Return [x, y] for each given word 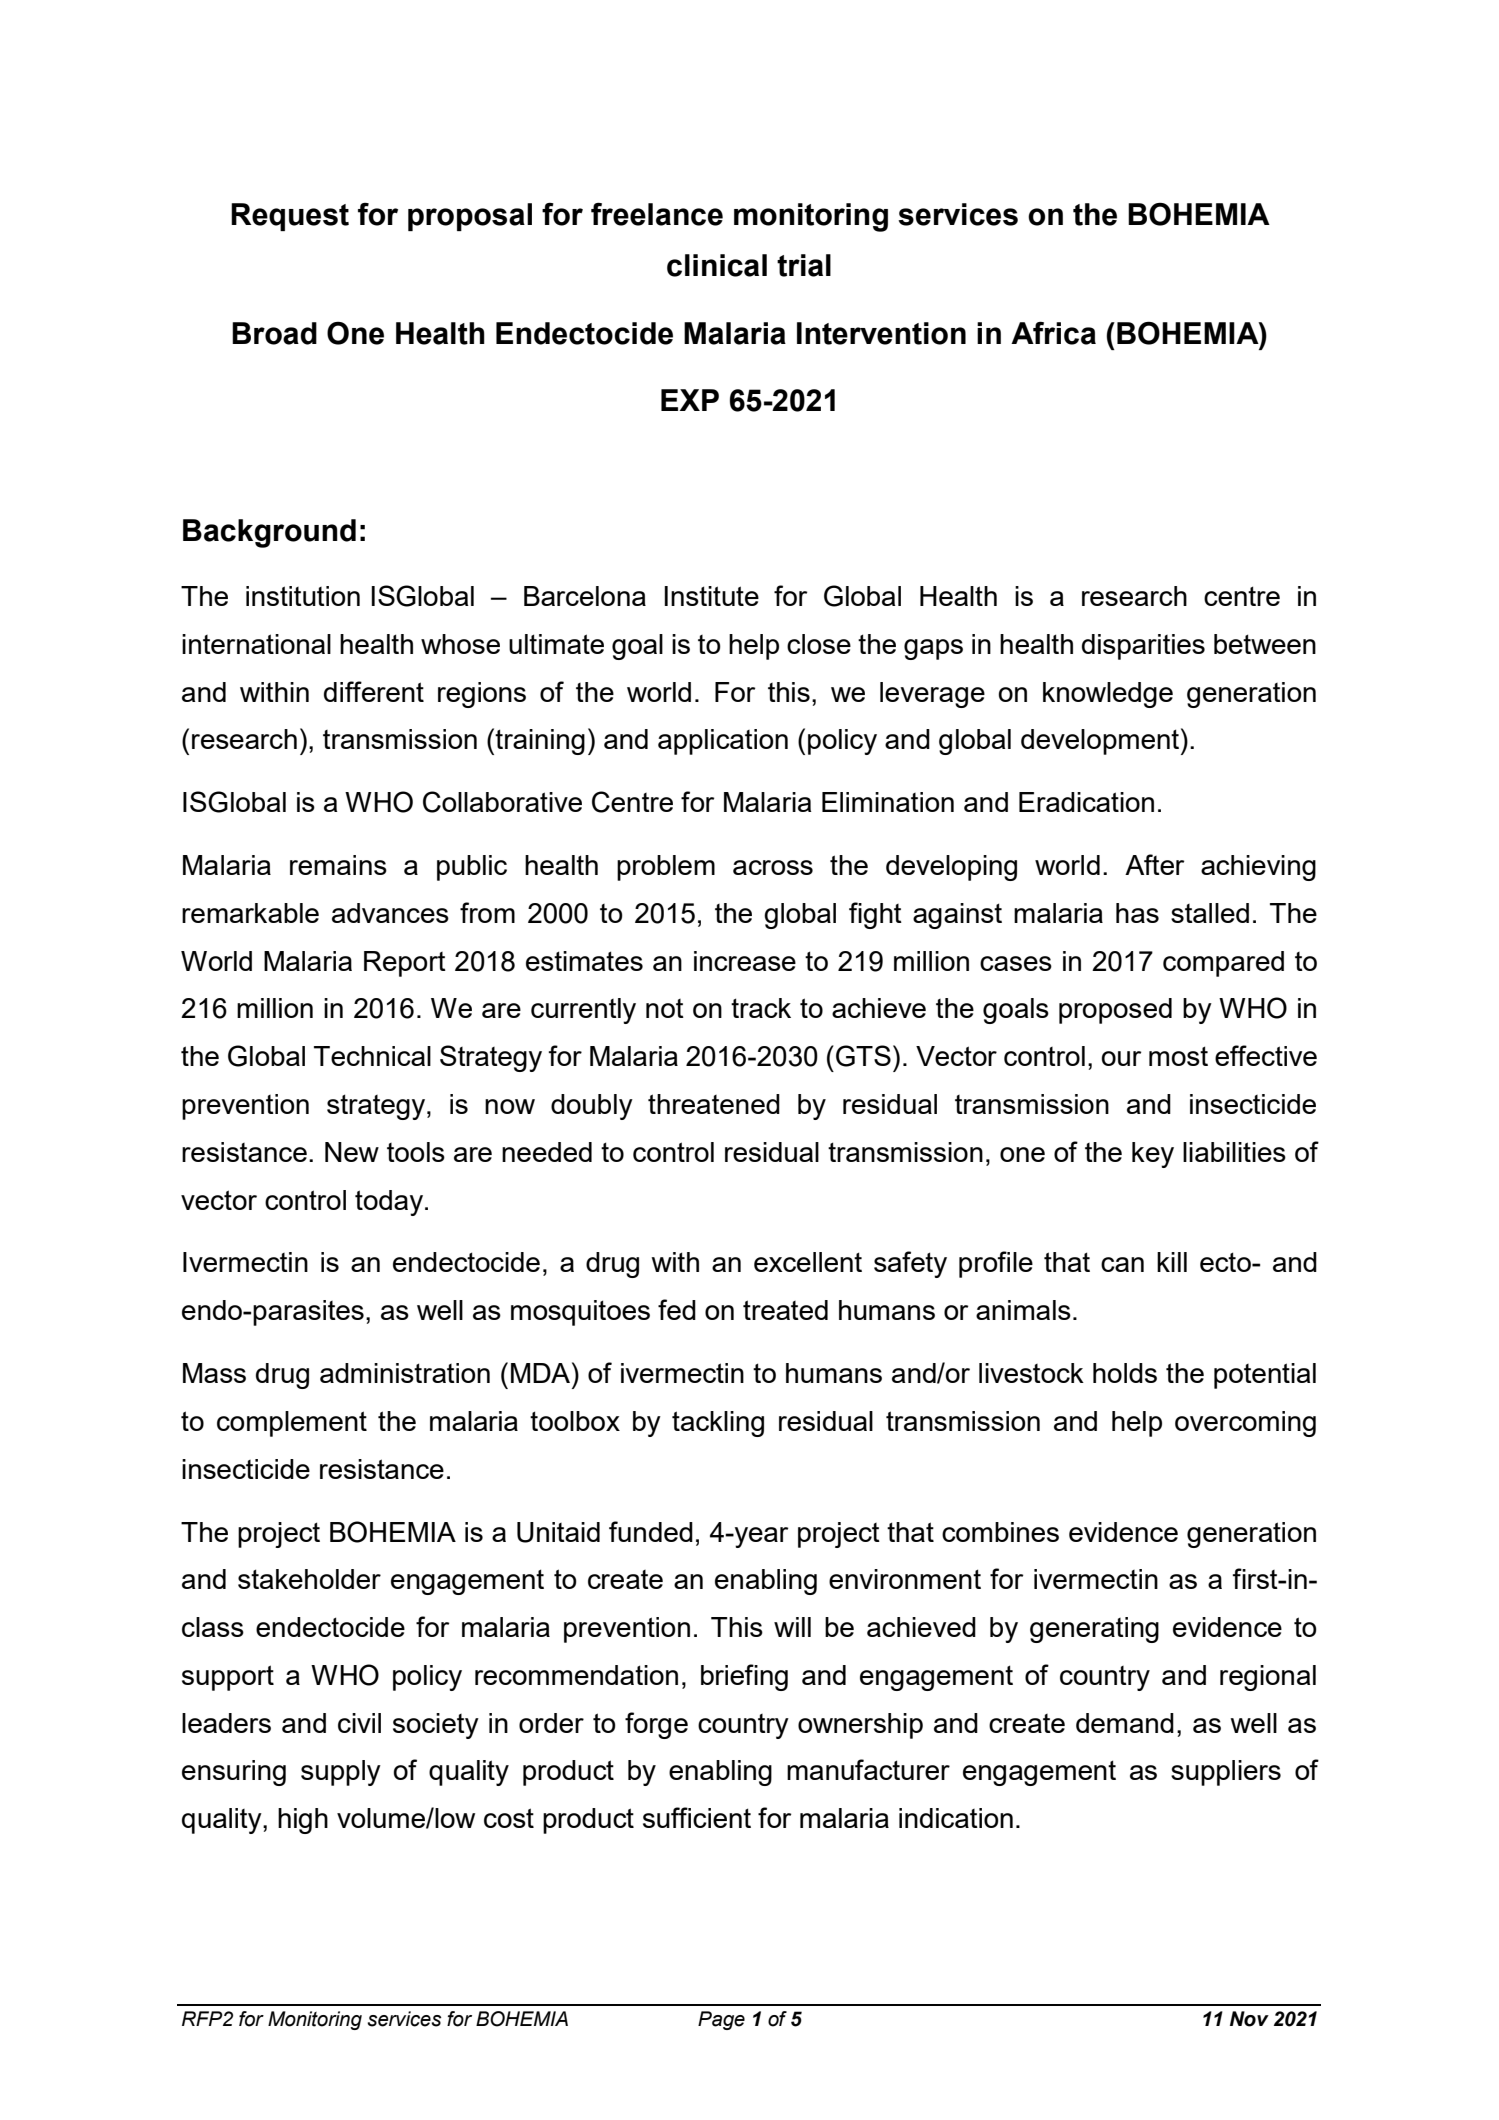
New [352, 1152]
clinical [717, 265]
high [303, 1821]
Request [290, 217]
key [1153, 1155]
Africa [1053, 333]
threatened [714, 1104]
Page [721, 2020]
